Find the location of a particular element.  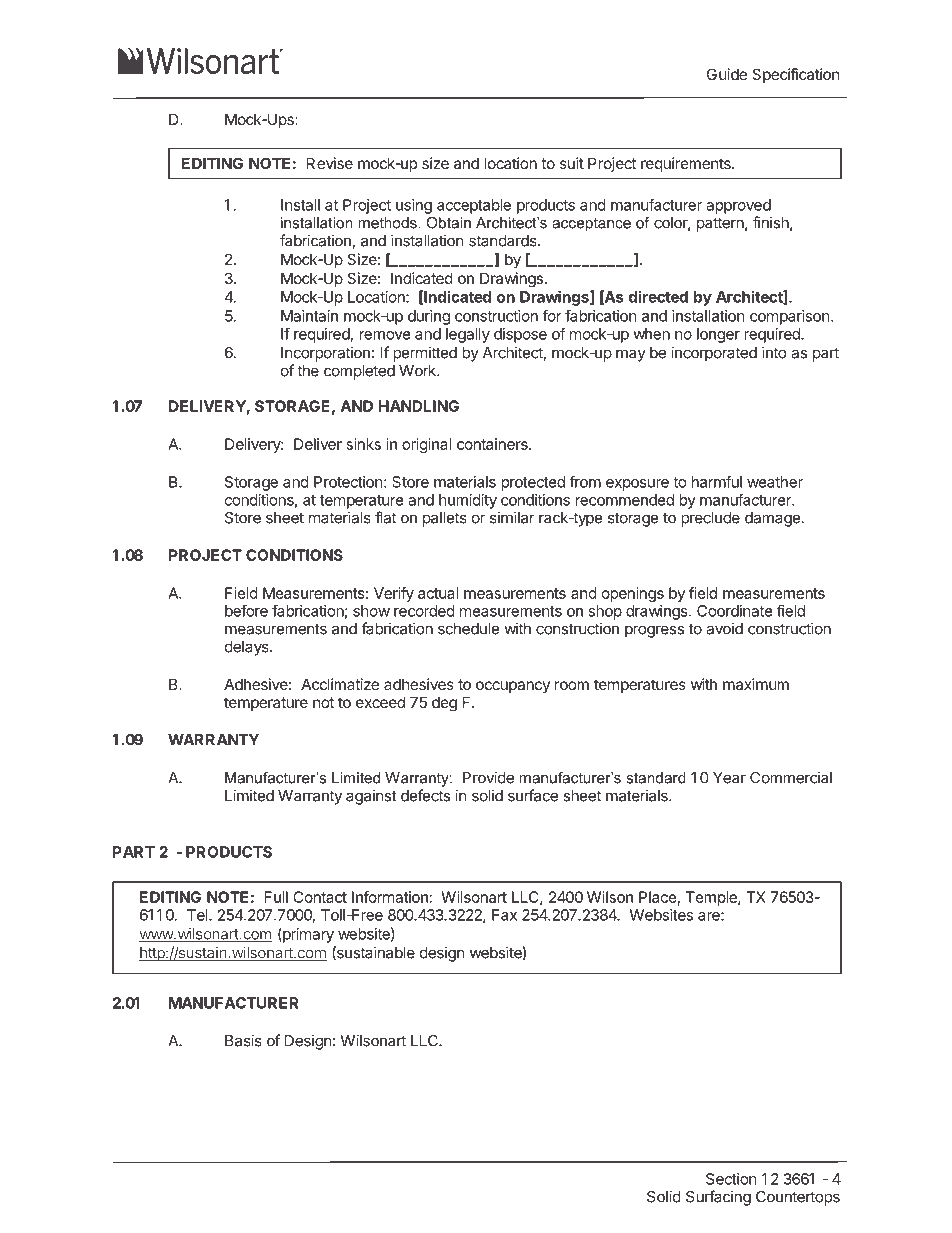

incorporated is located at coordinates (714, 354).
